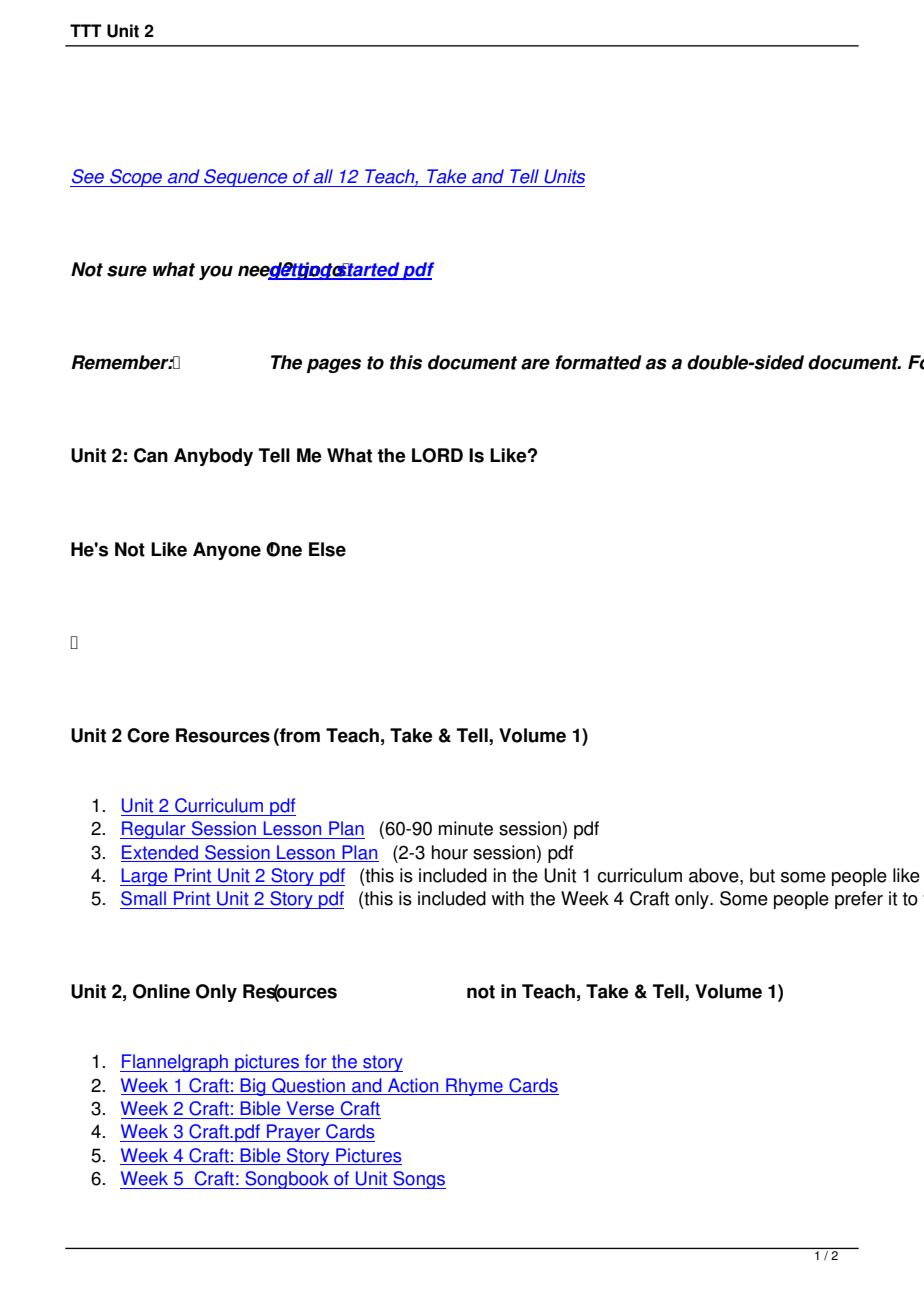 The image size is (924, 1308). What do you see at coordinates (253, 1087) in the document?
I see `Big` at bounding box center [253, 1087].
